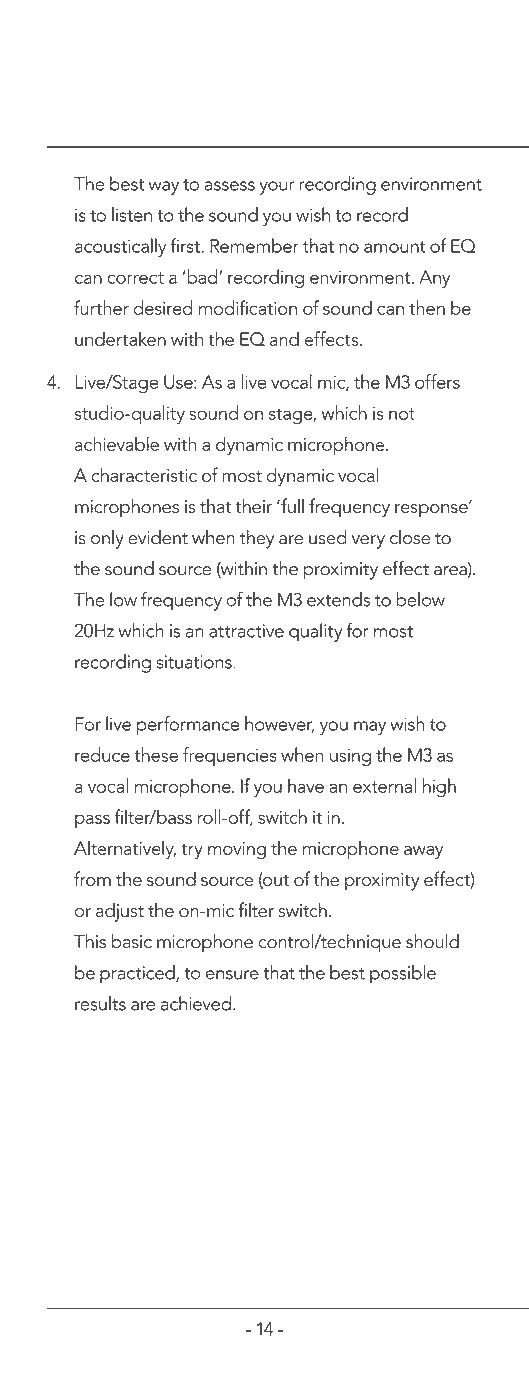 The height and width of the page is (1380, 529). What do you see at coordinates (232, 975) in the page?
I see `ensure` at bounding box center [232, 975].
